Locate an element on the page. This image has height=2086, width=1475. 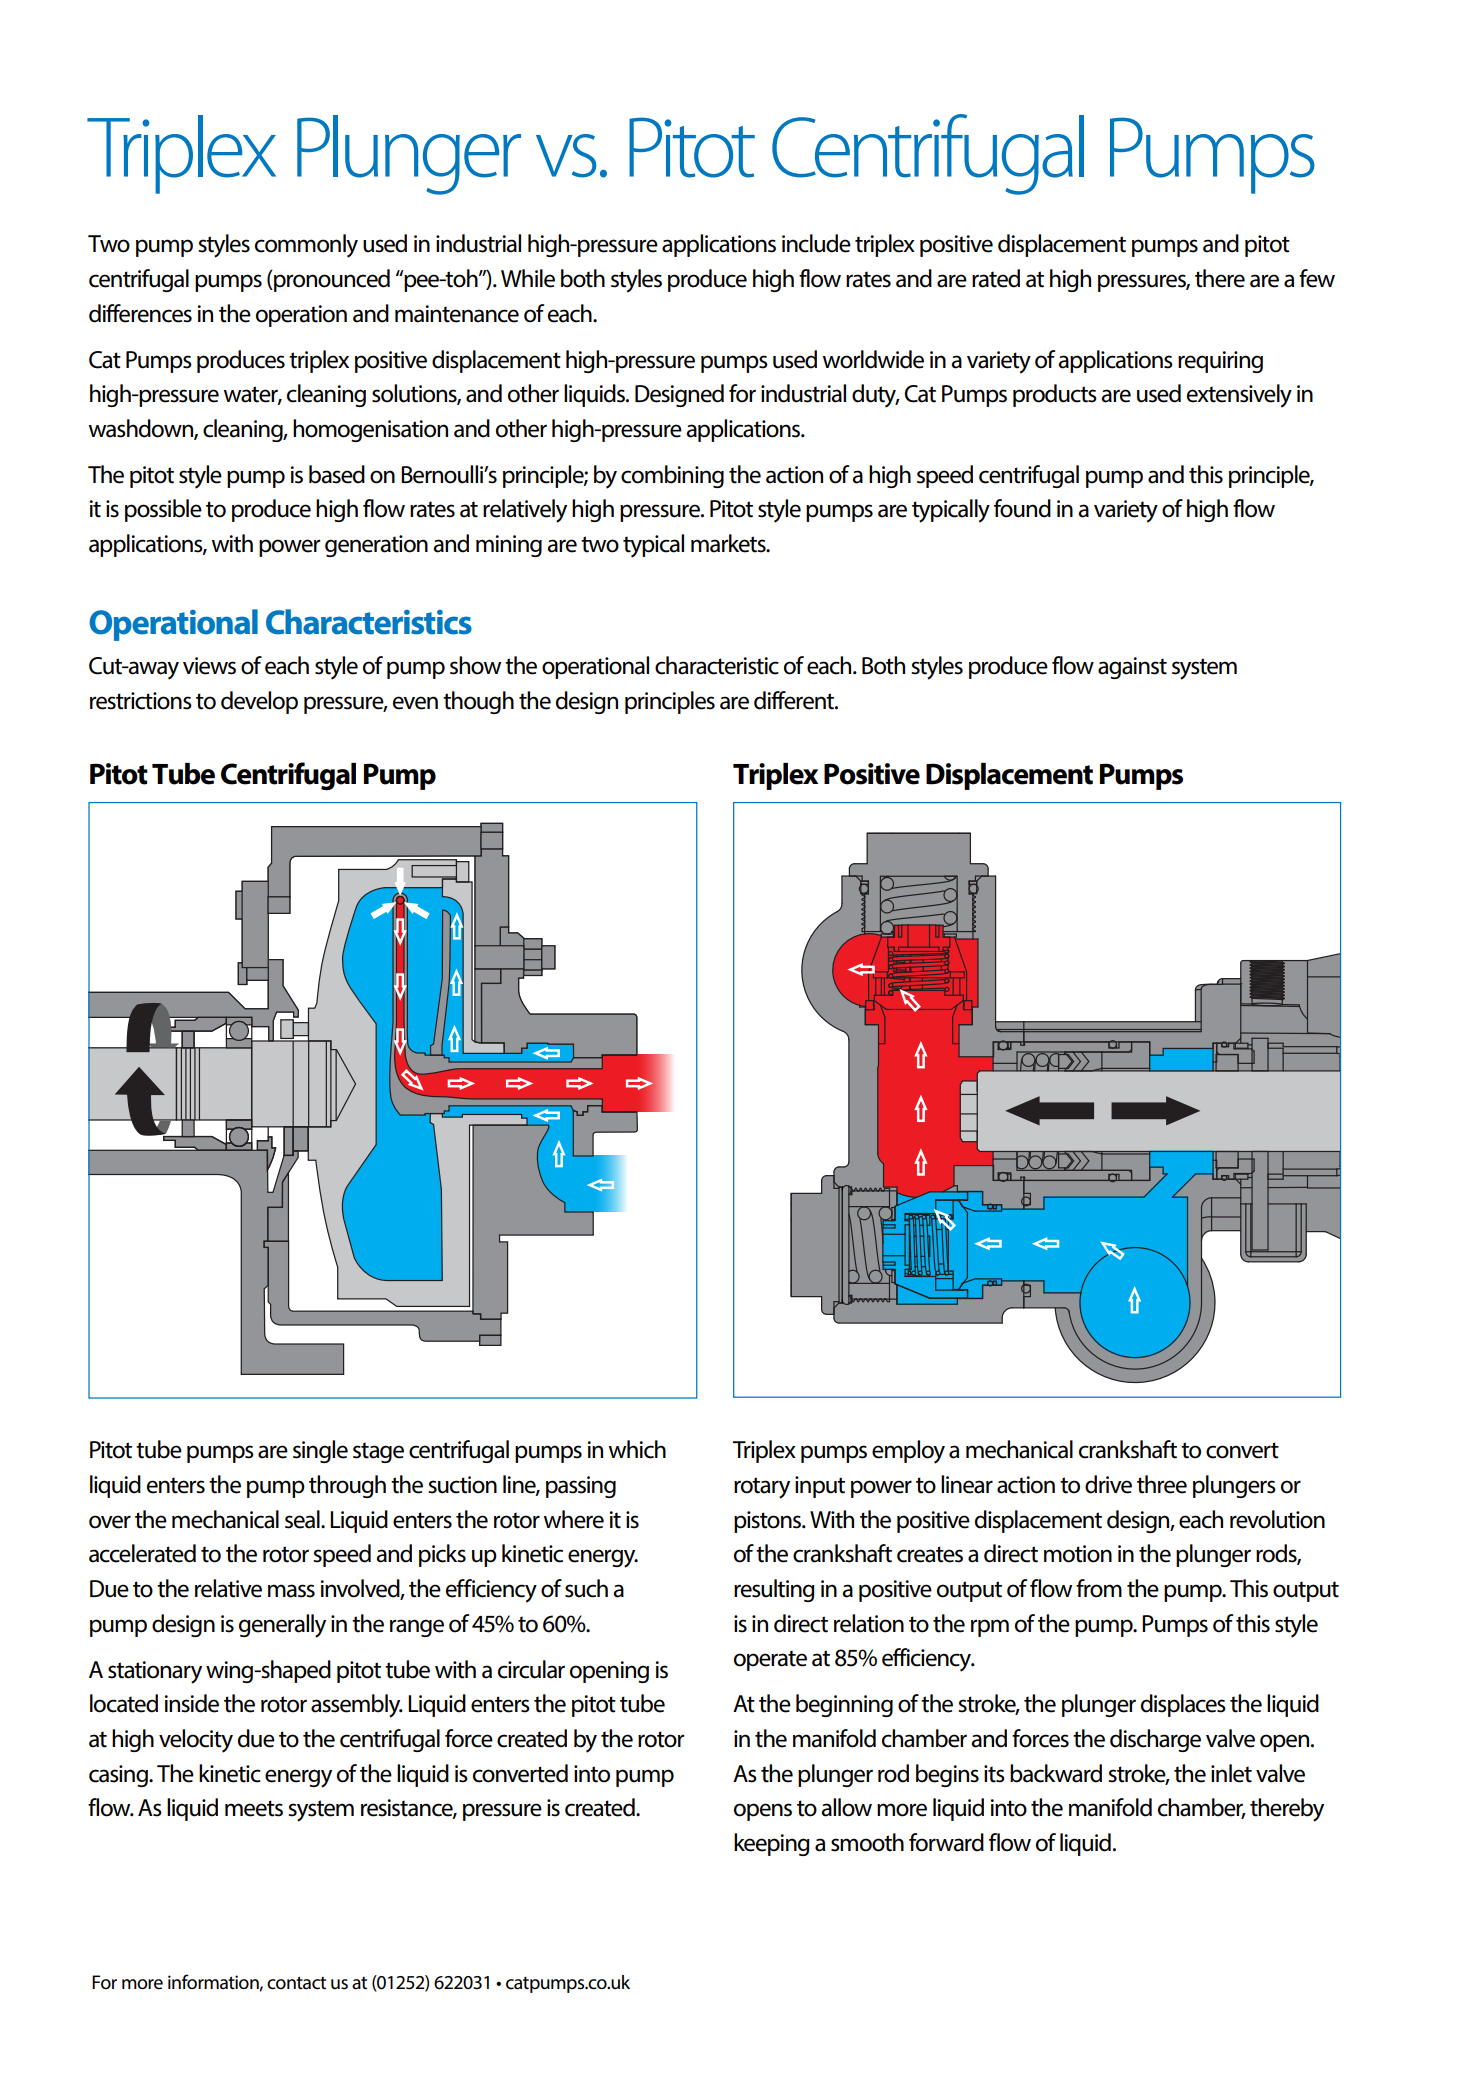
which is located at coordinates (637, 1449).
